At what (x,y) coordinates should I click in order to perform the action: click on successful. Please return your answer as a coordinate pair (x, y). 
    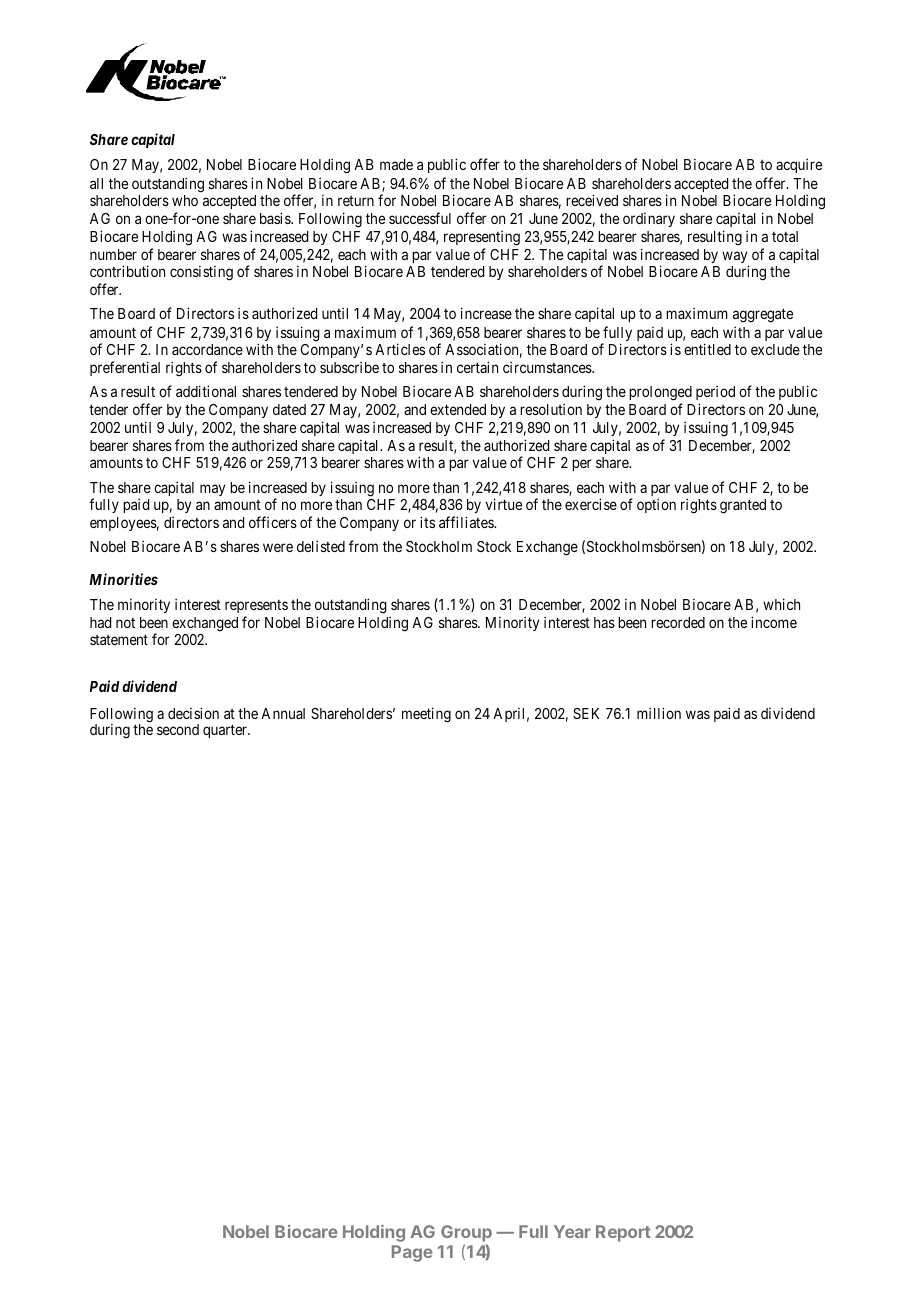
    Looking at the image, I should click on (420, 218).
